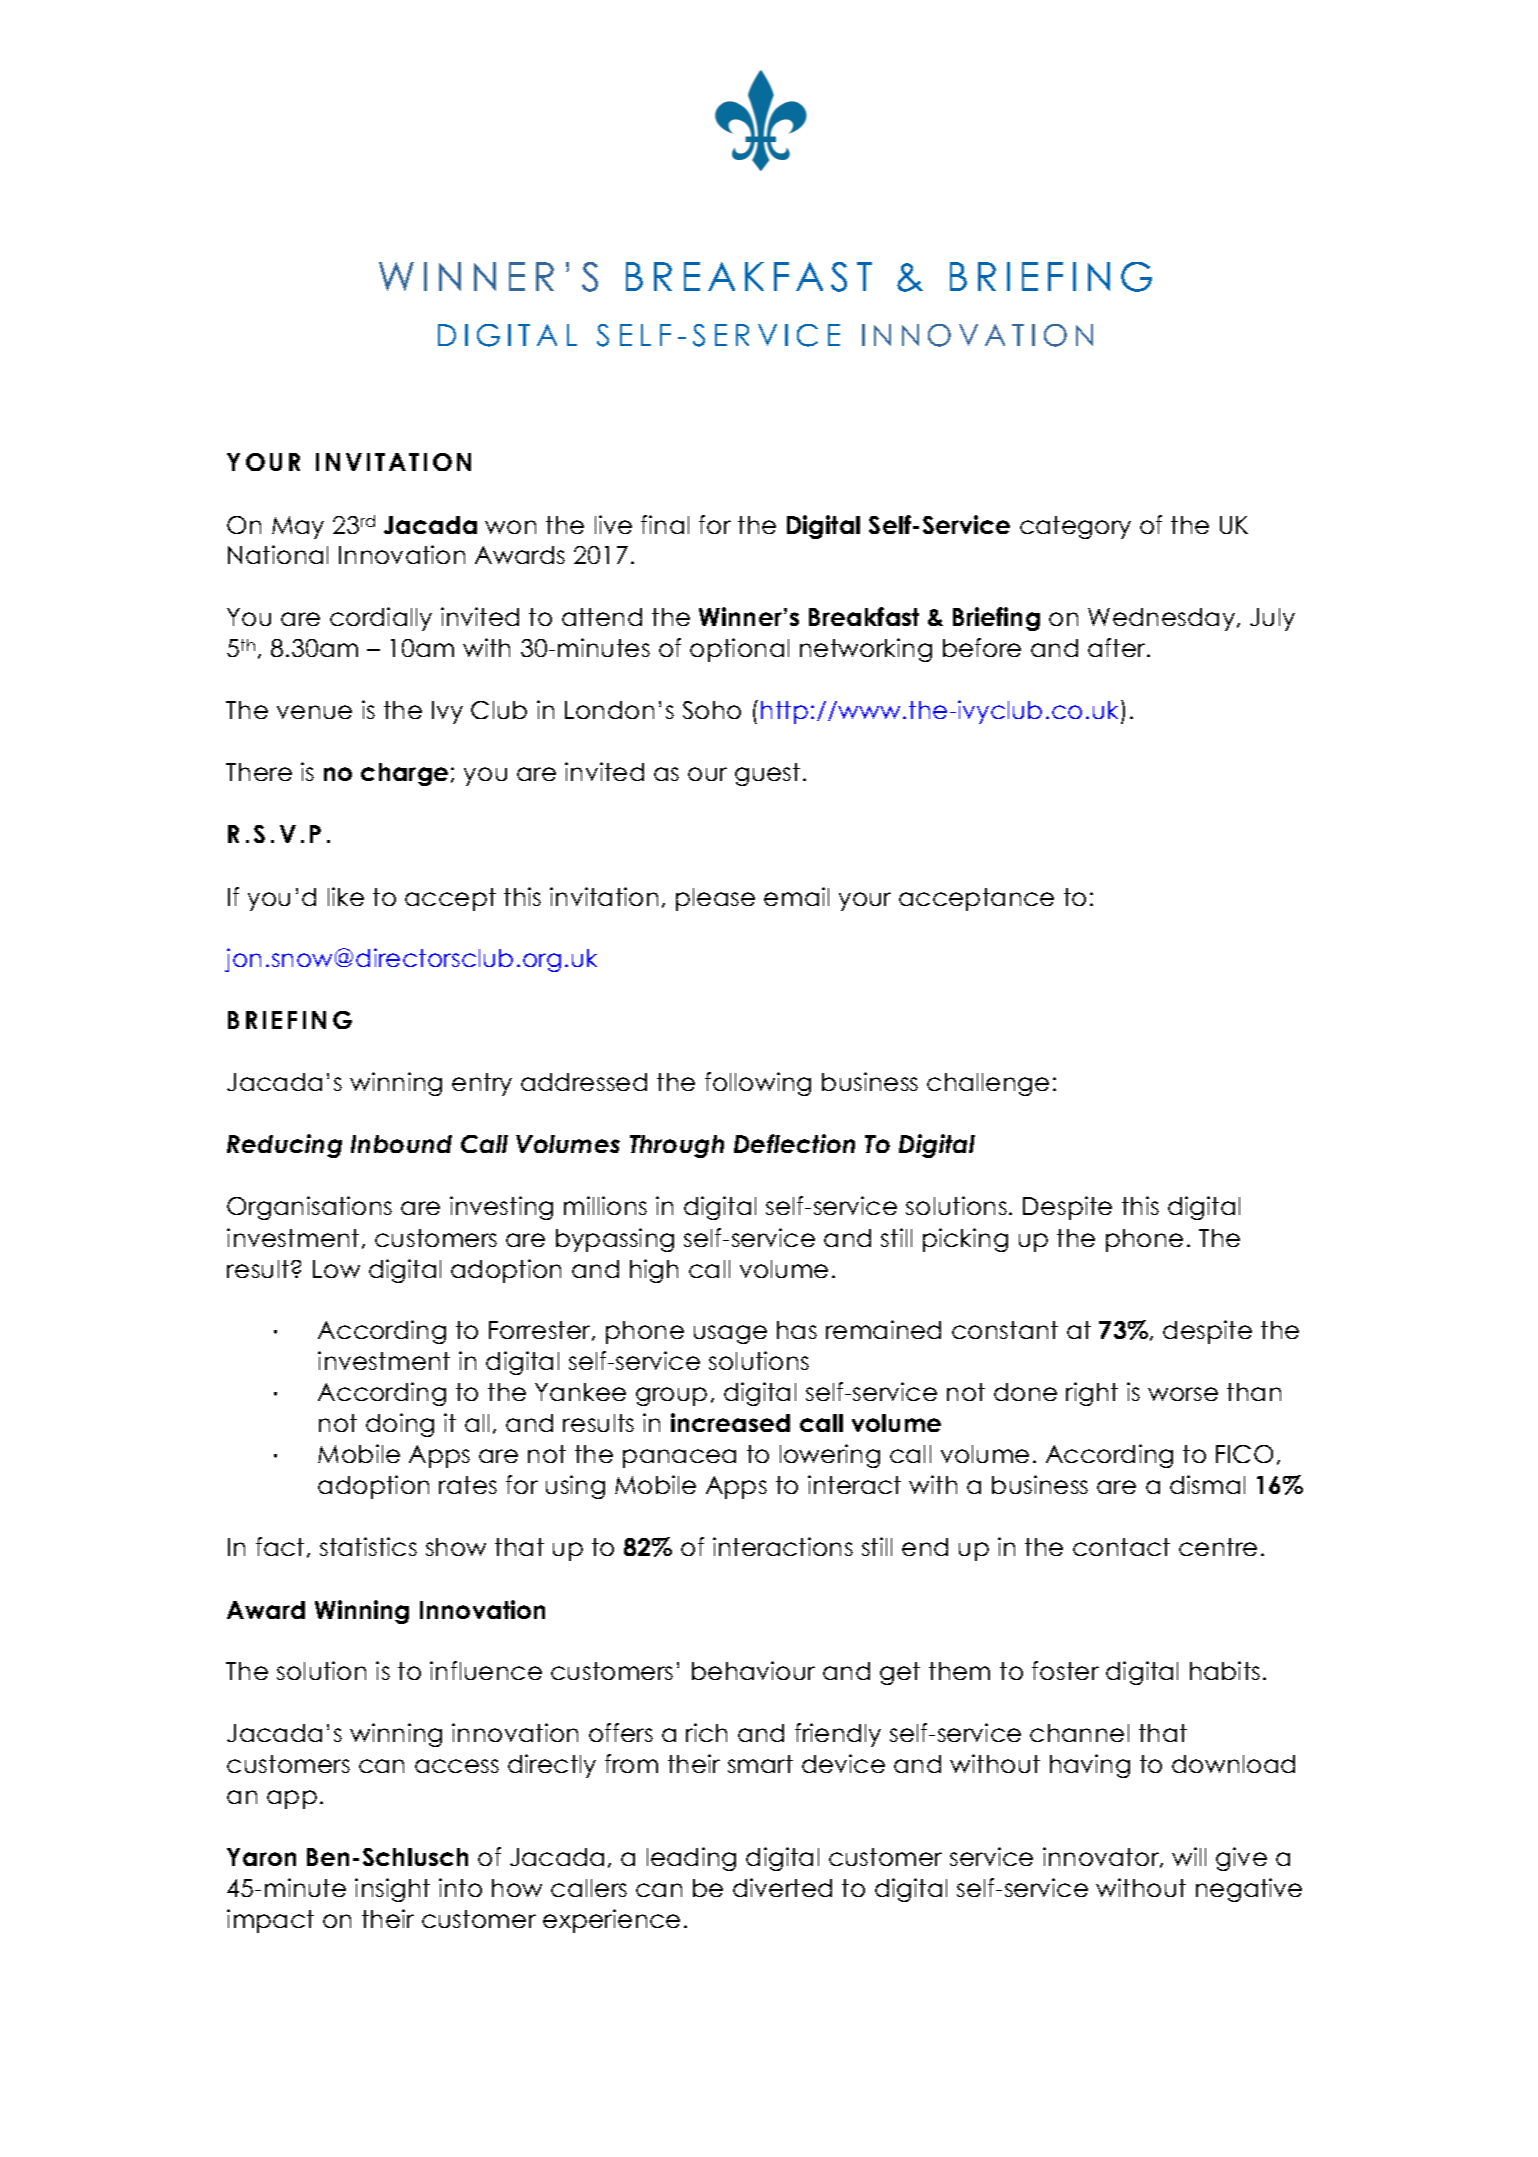  I want to click on Deflection, so click(794, 1143).
